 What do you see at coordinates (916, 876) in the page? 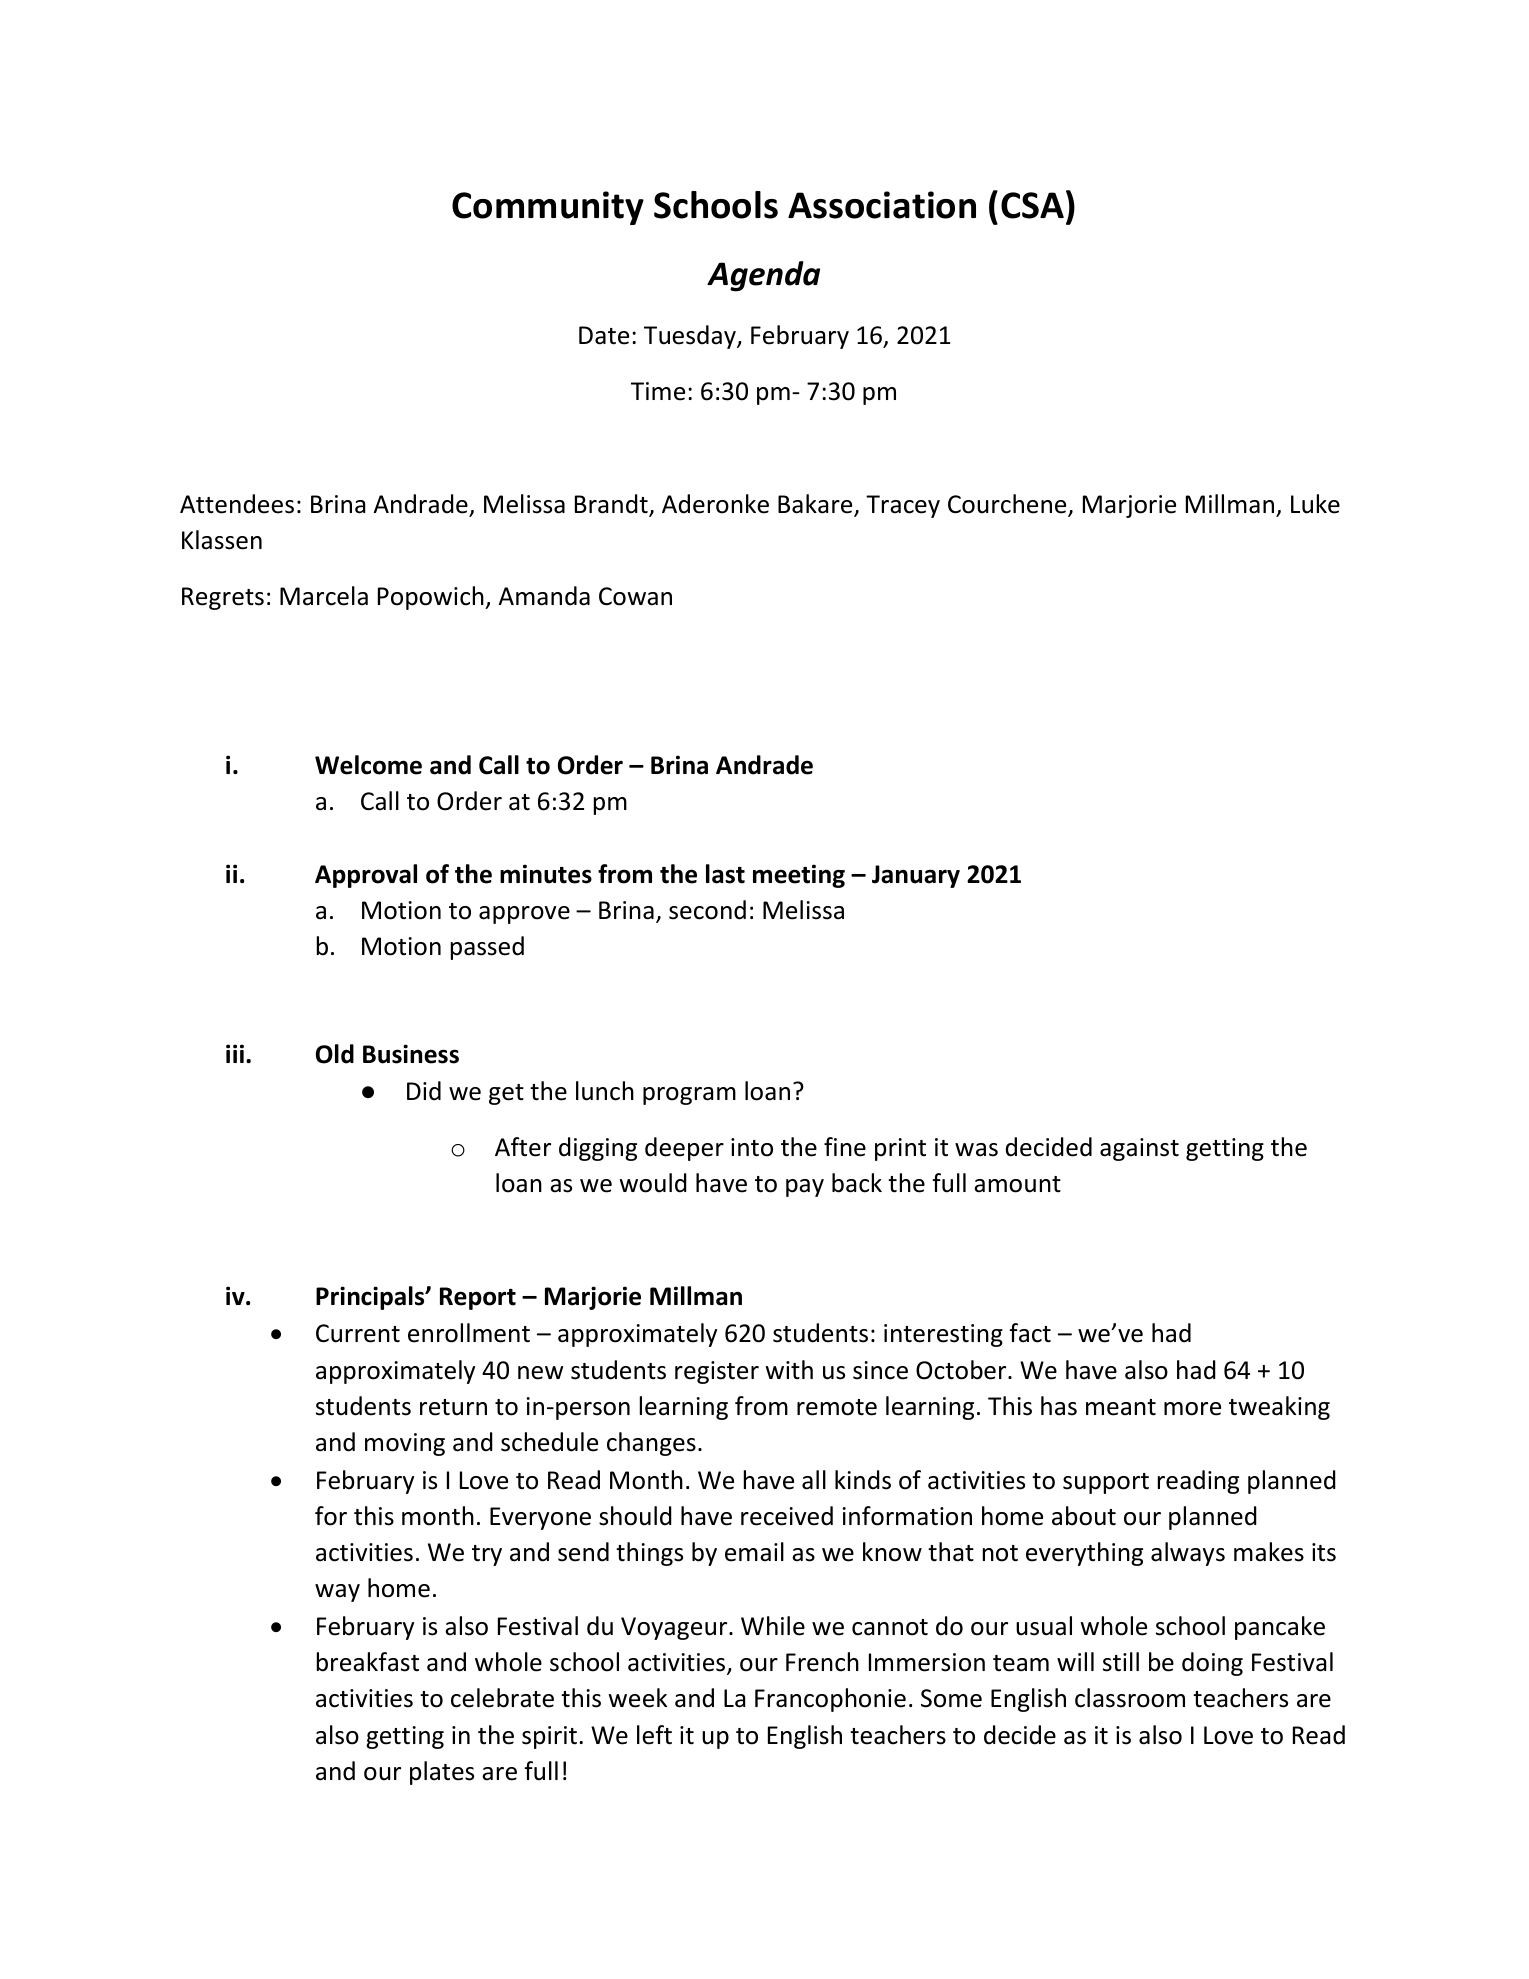
I see `January` at bounding box center [916, 876].
